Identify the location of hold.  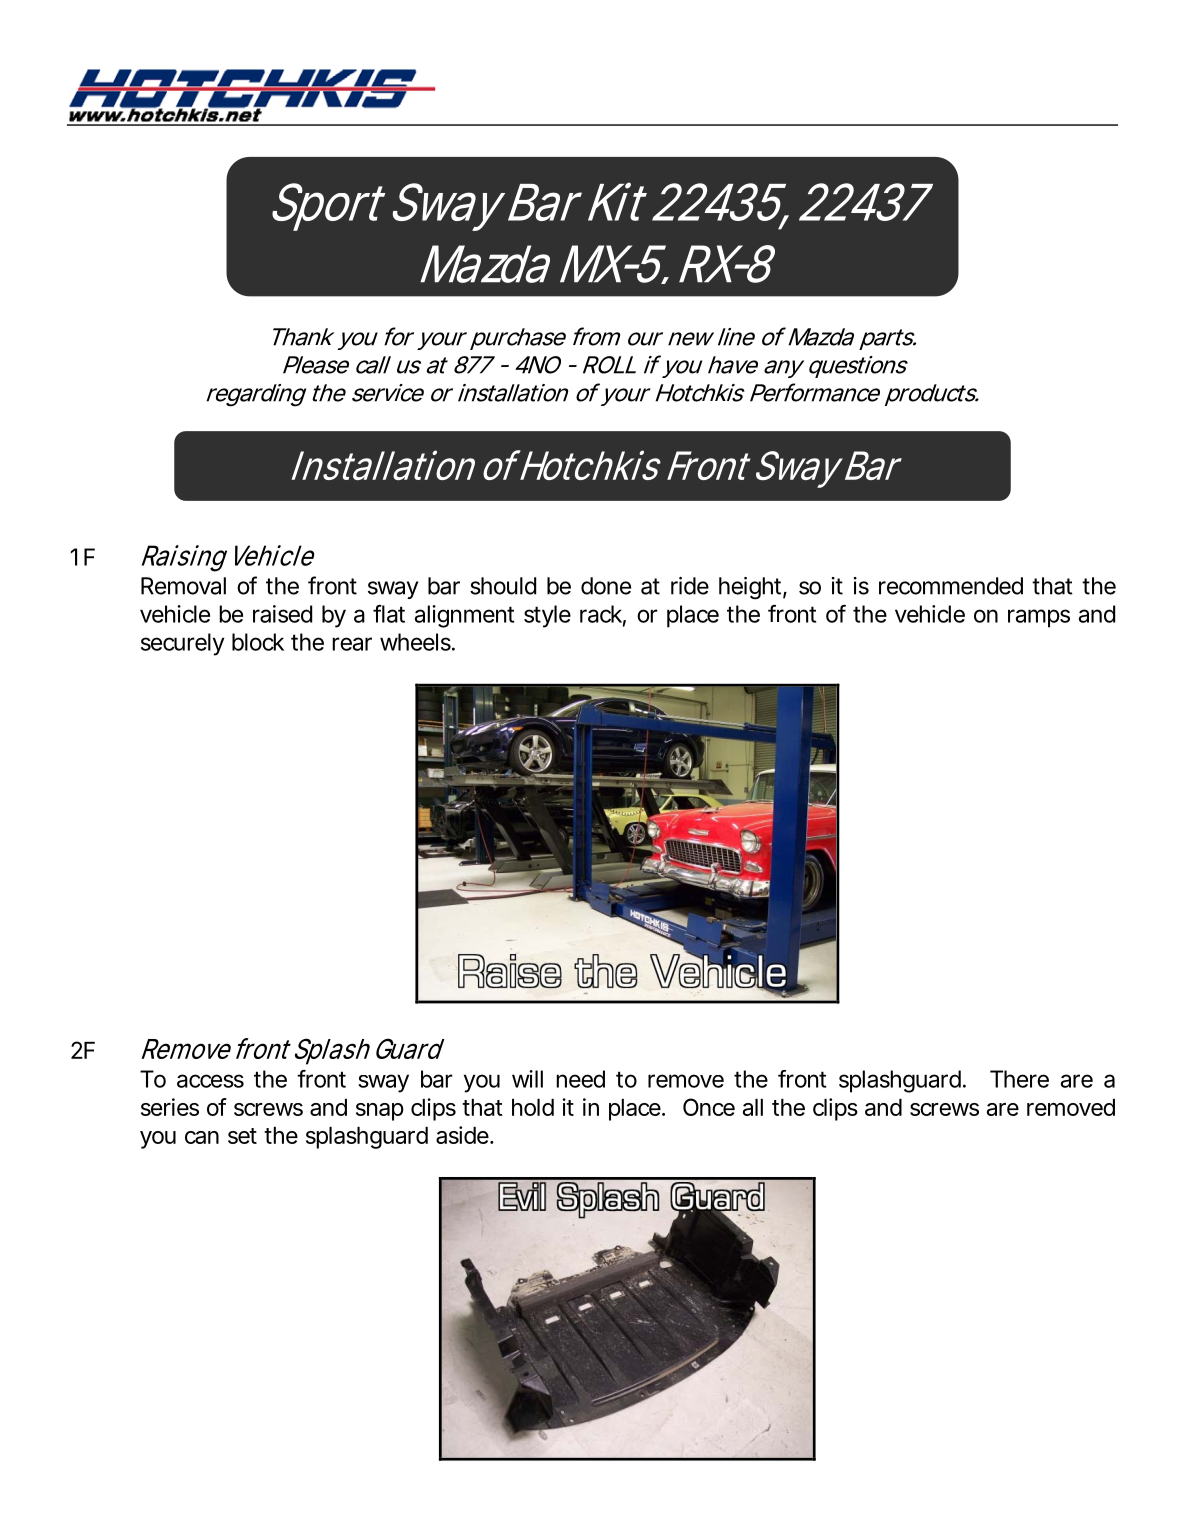
(533, 1107).
